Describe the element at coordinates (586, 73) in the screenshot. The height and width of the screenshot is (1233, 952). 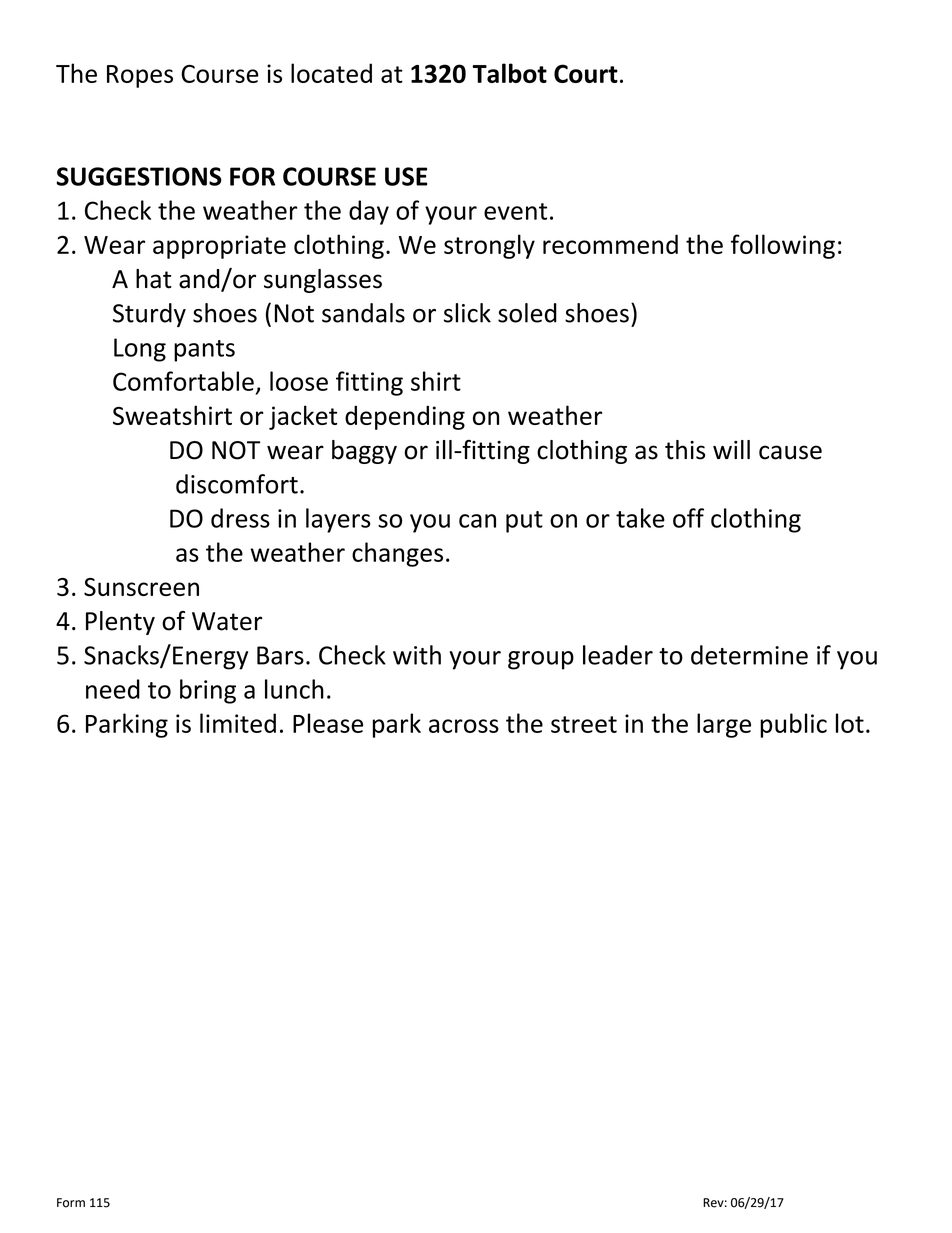
I see `Court` at that location.
